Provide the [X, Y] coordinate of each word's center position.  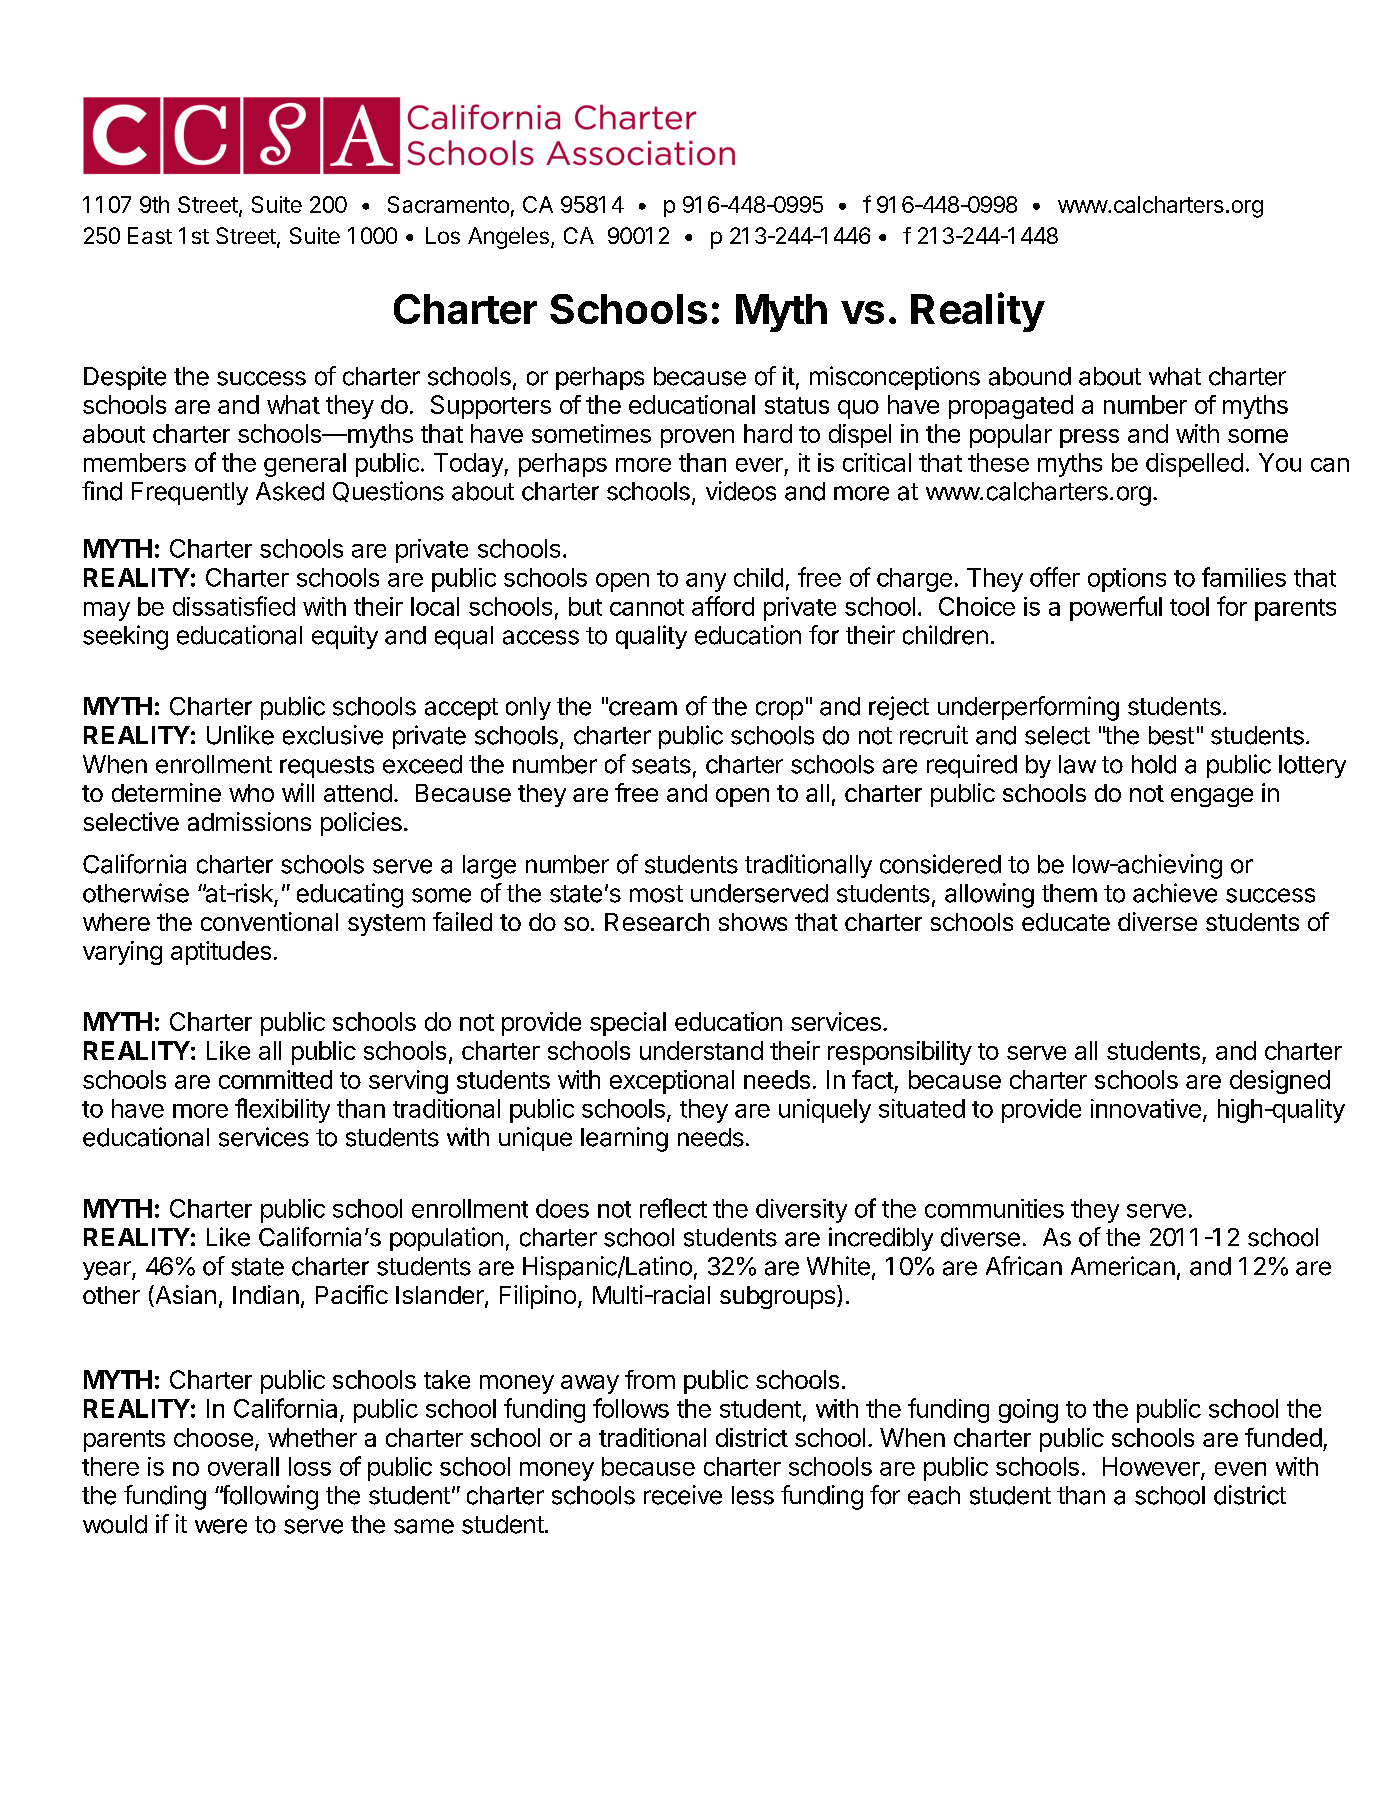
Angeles [508, 238]
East [150, 235]
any [706, 582]
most [656, 894]
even [1240, 1469]
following [269, 1497]
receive [683, 1495]
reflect [673, 1208]
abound [1030, 376]
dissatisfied [234, 606]
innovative [1146, 1108]
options [1127, 580]
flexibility [282, 1110]
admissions [249, 821]
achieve [1175, 893]
